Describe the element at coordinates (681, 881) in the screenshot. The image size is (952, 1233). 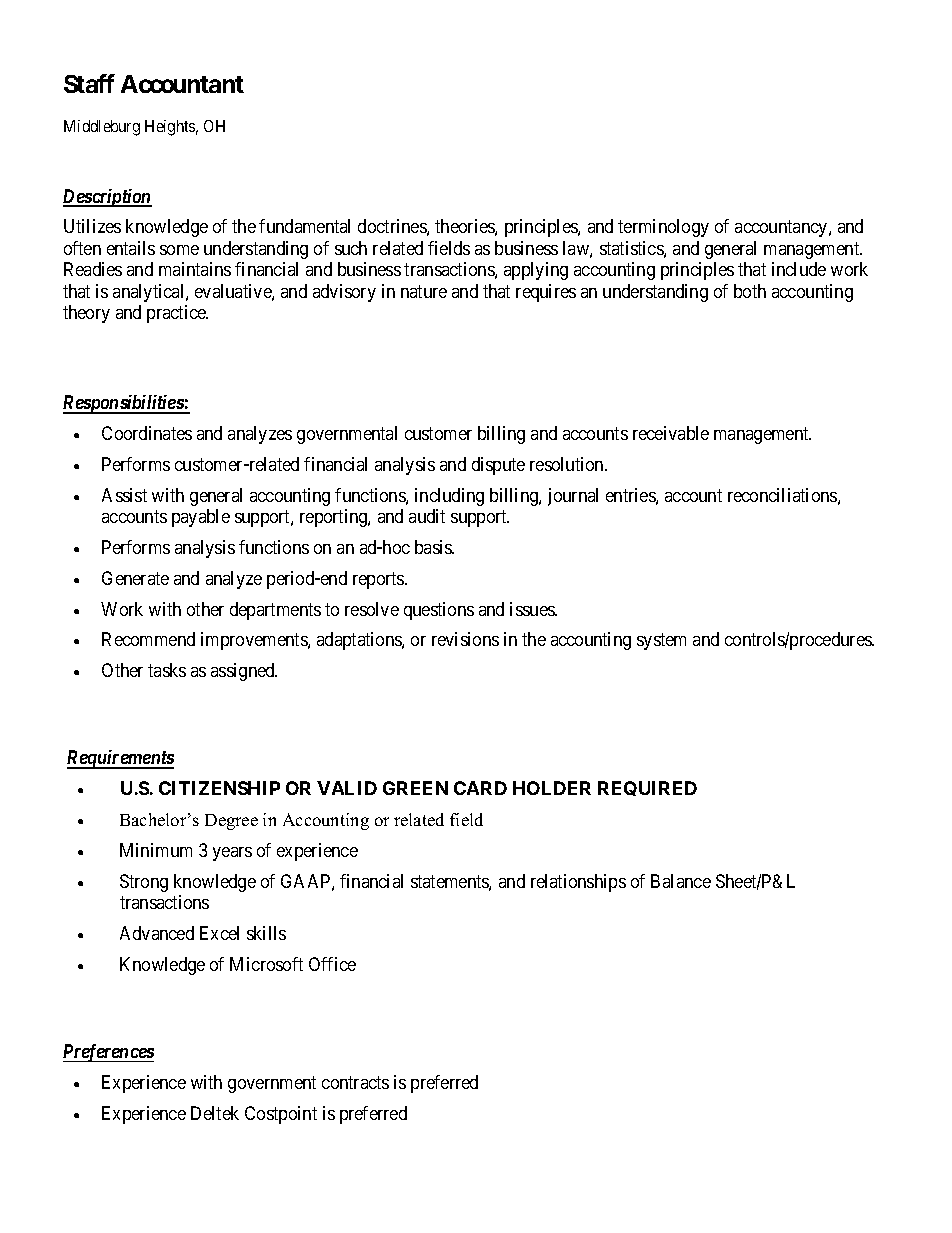
I see `Balance` at that location.
